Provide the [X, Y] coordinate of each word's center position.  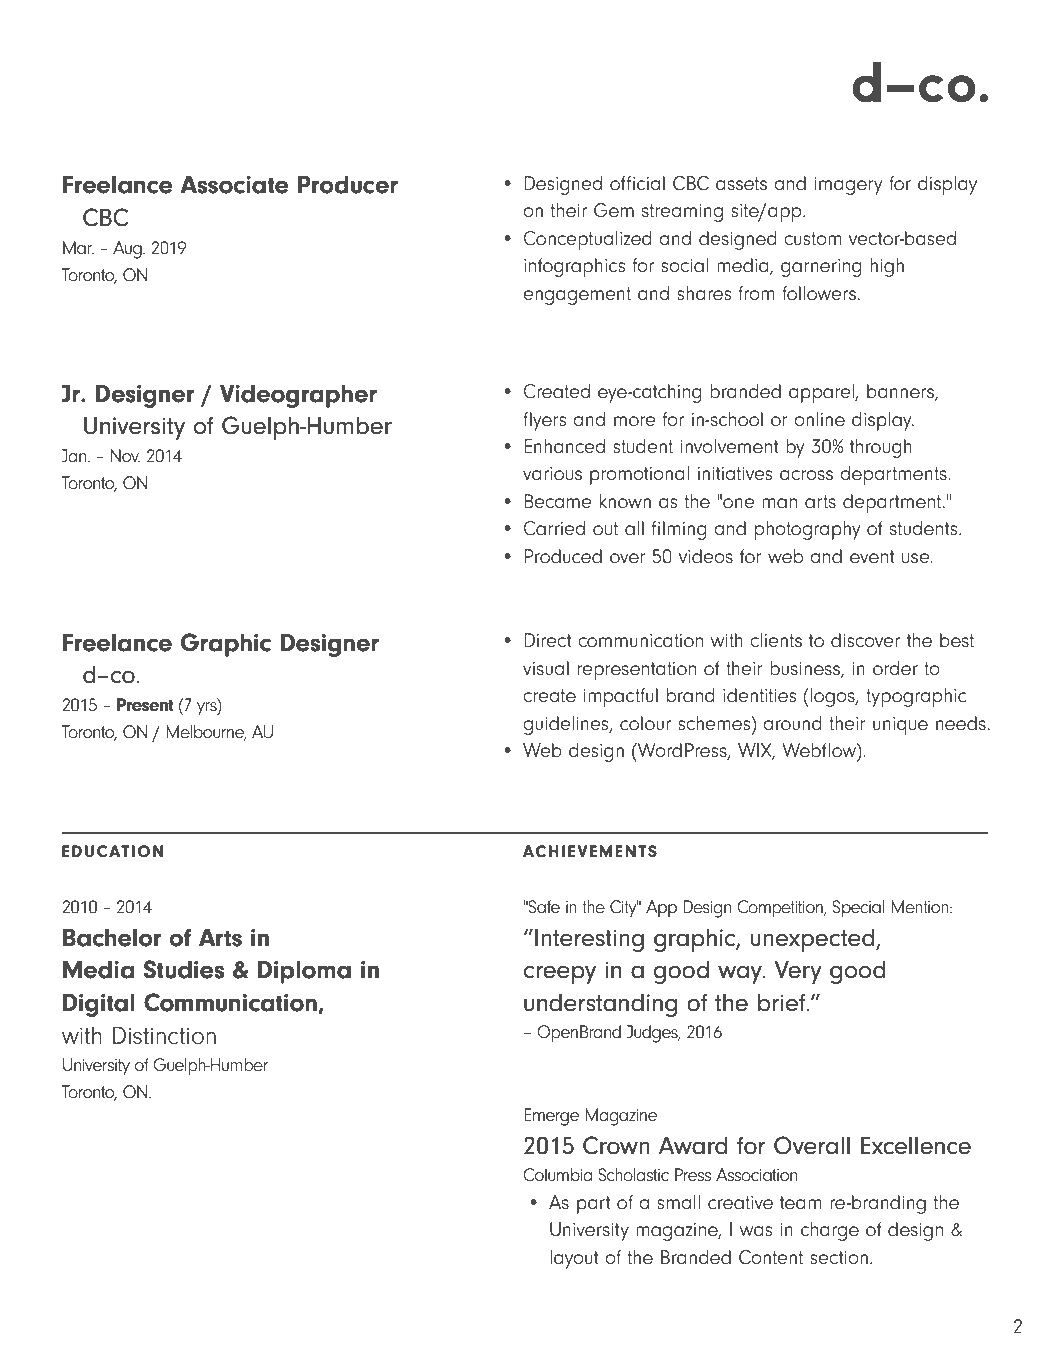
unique [900, 726]
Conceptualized [588, 240]
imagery [849, 186]
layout [574, 1259]
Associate [234, 184]
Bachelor [112, 937]
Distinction [164, 1035]
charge [830, 1231]
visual [546, 668]
